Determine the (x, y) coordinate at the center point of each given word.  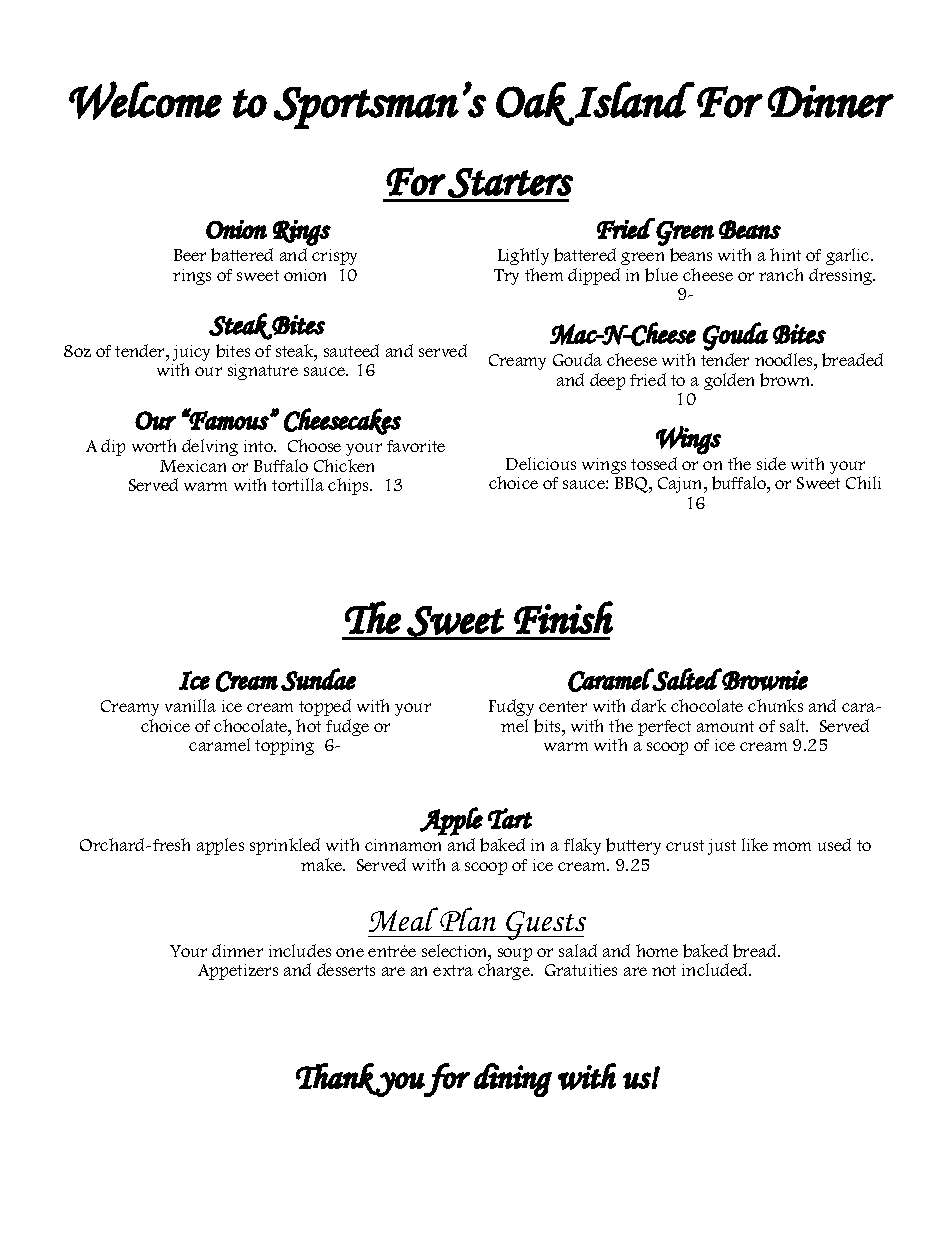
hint (785, 254)
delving (210, 447)
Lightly (523, 256)
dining (513, 1080)
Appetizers (238, 972)
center (563, 706)
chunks (775, 705)
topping (284, 747)
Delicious (541, 463)
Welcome (145, 100)
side (771, 463)
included (716, 969)
